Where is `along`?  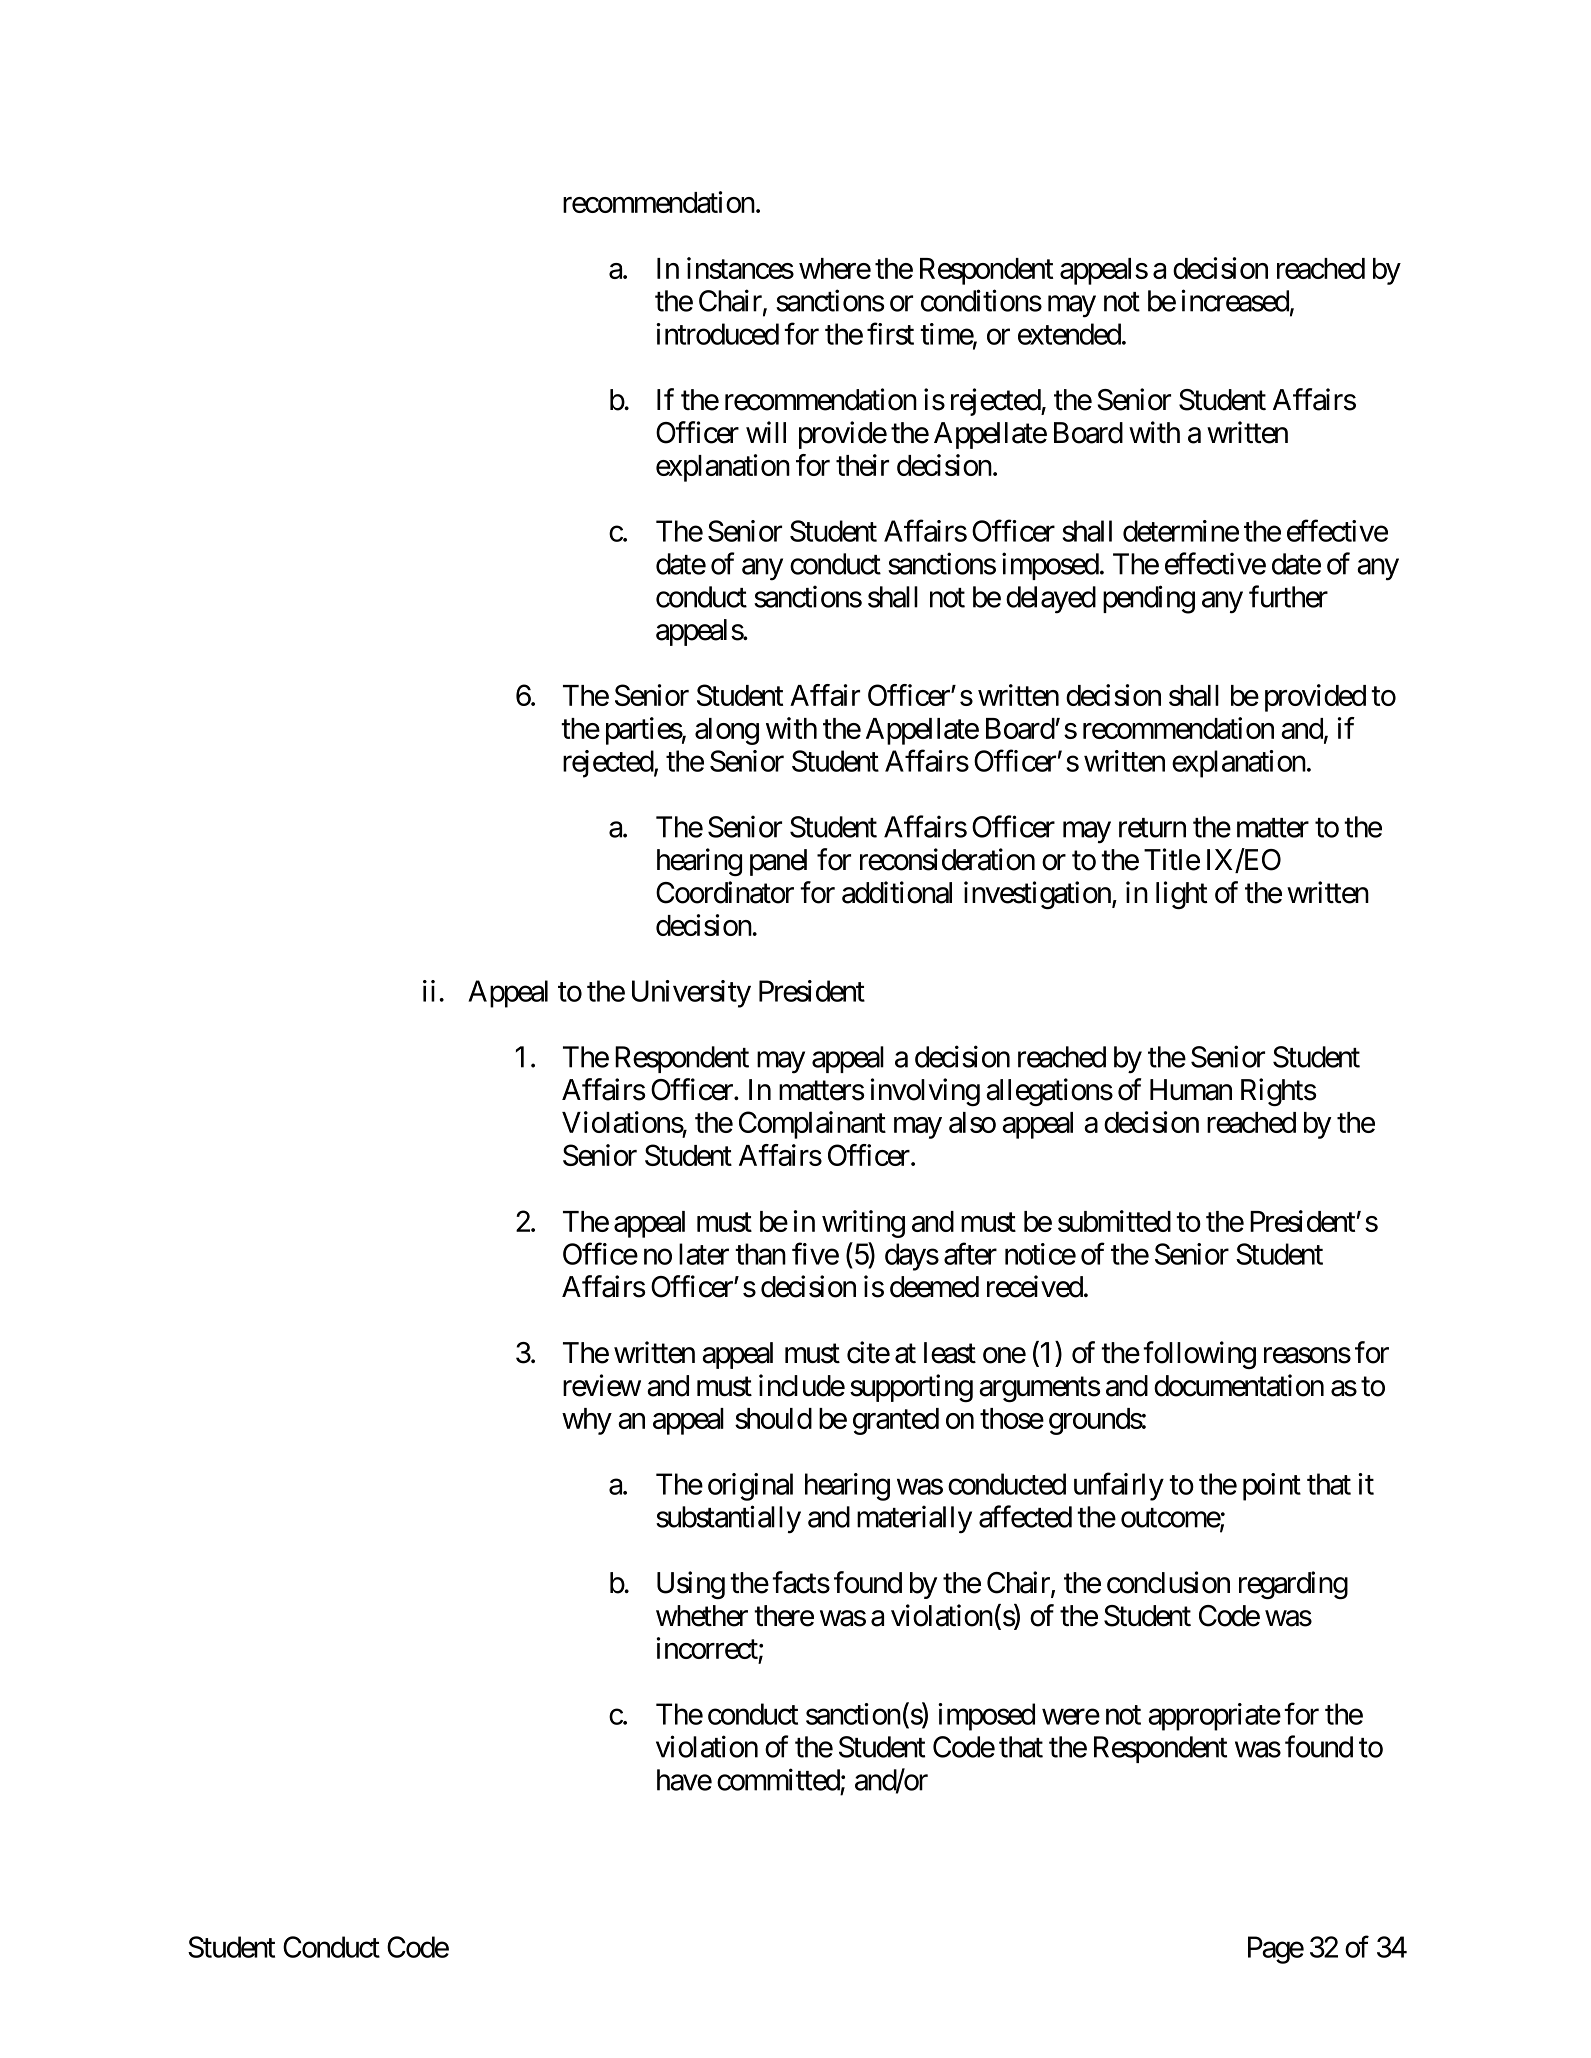 along is located at coordinates (727, 731).
